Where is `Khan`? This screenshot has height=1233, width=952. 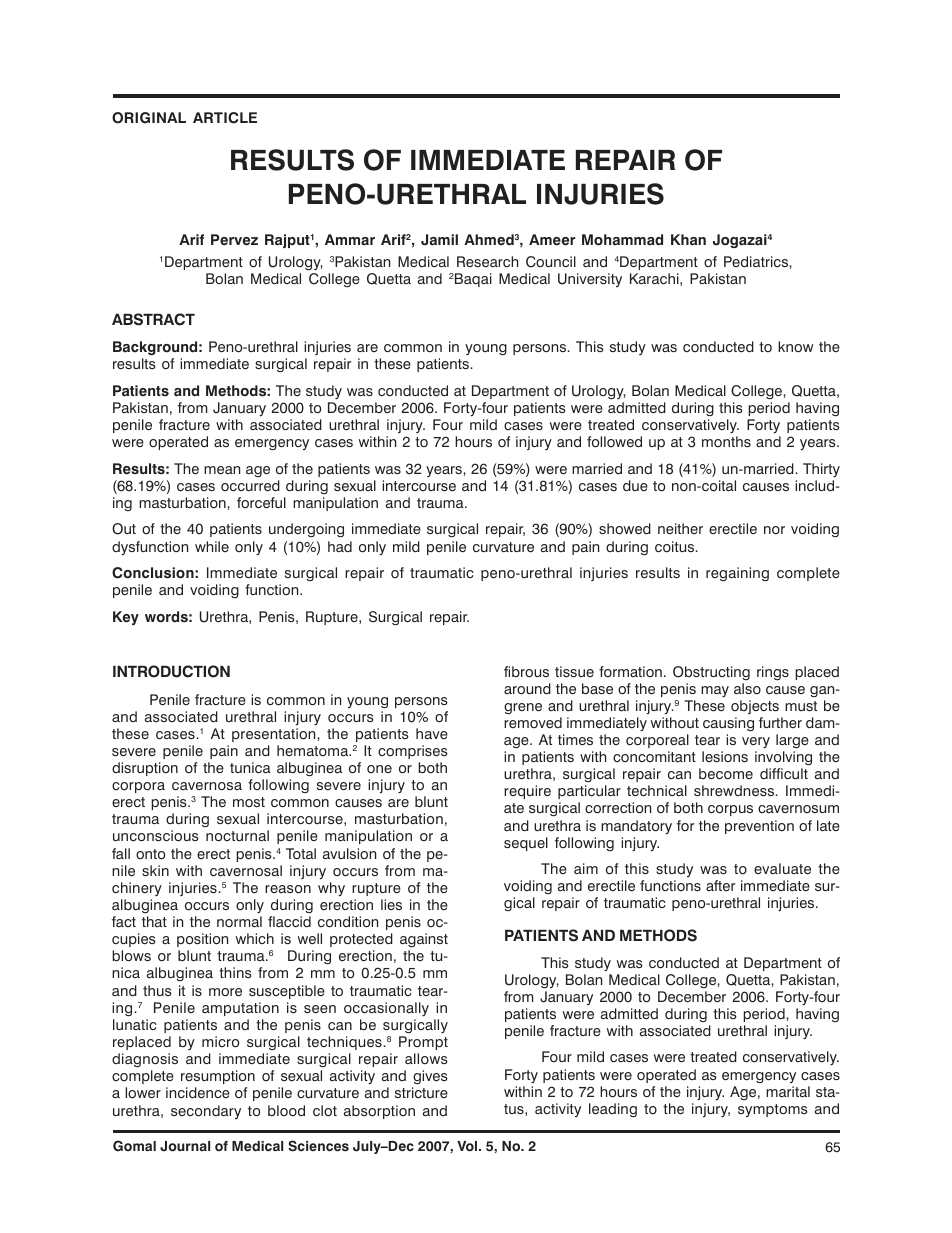 Khan is located at coordinates (688, 240).
